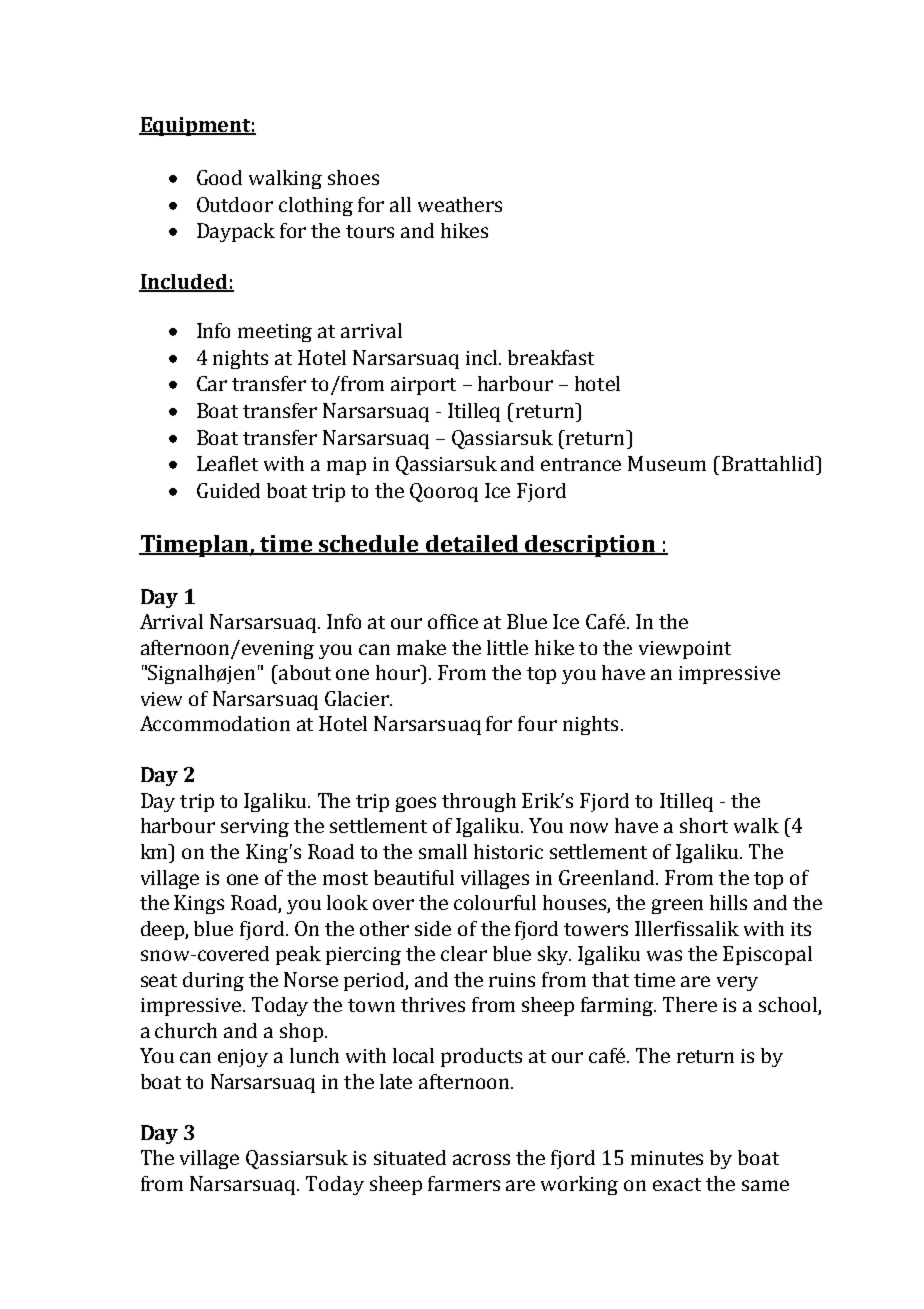 The height and width of the screenshot is (1309, 924). I want to click on hills, so click(728, 902).
